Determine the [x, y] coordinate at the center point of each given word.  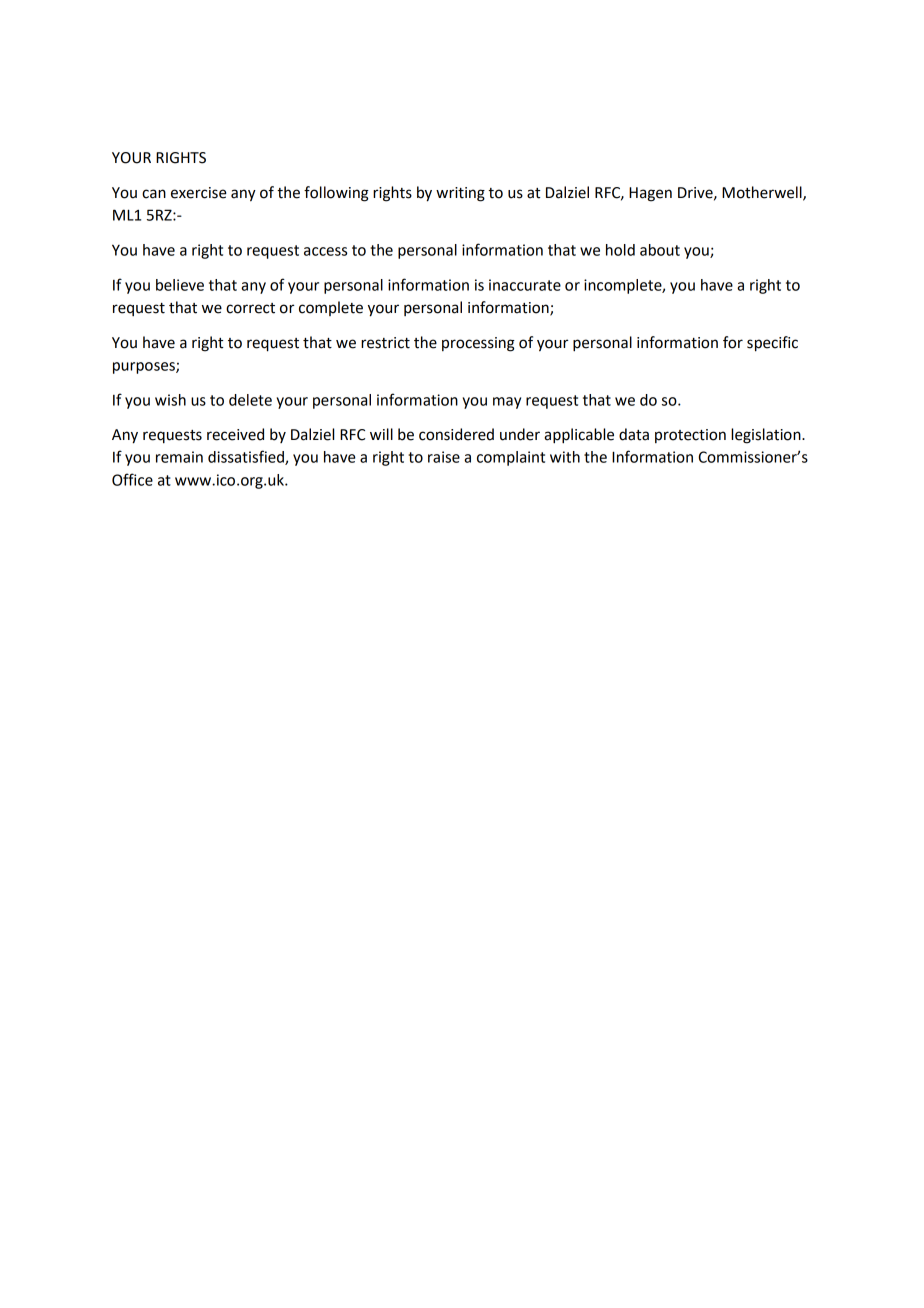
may [507, 403]
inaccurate [525, 285]
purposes [145, 368]
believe [180, 285]
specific [772, 344]
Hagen [650, 194]
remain [179, 457]
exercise [199, 193]
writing [460, 194]
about [660, 250]
